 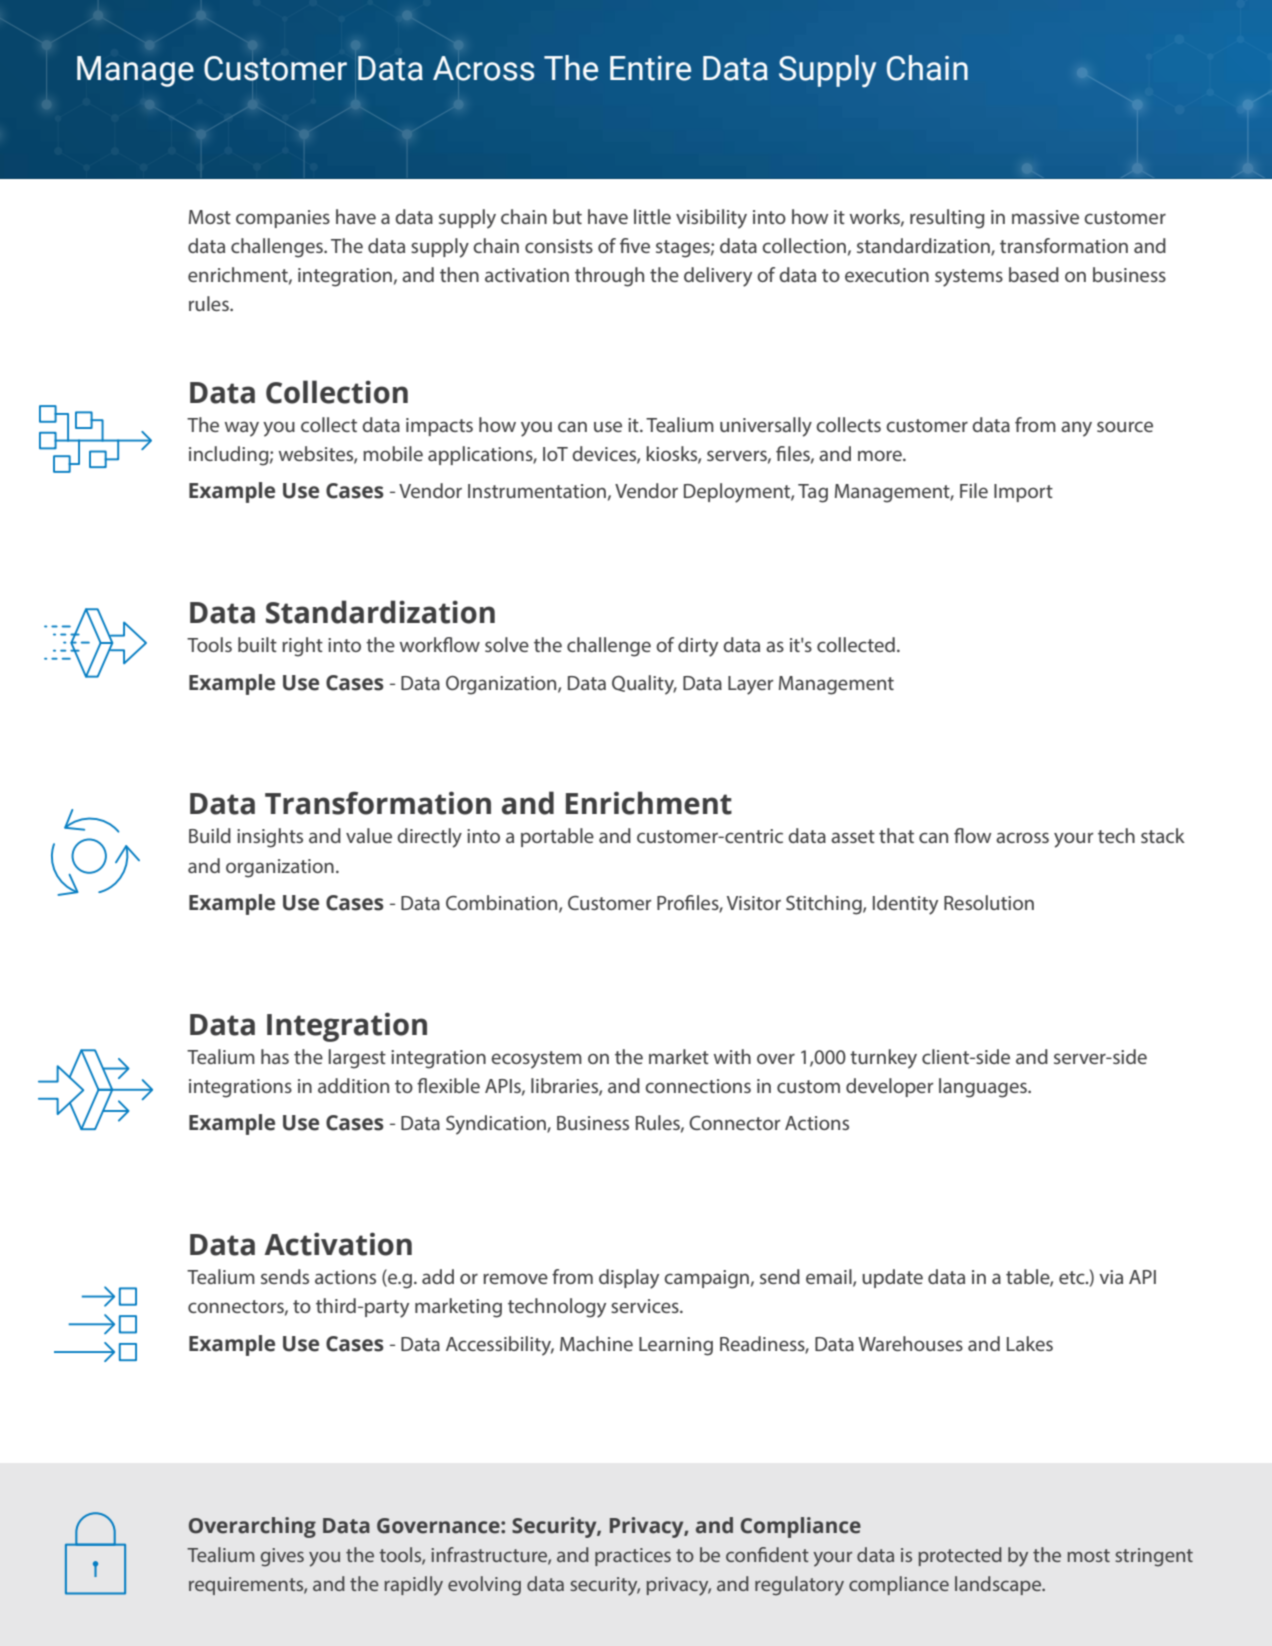 What do you see at coordinates (1163, 835) in the screenshot?
I see `stack` at bounding box center [1163, 835].
